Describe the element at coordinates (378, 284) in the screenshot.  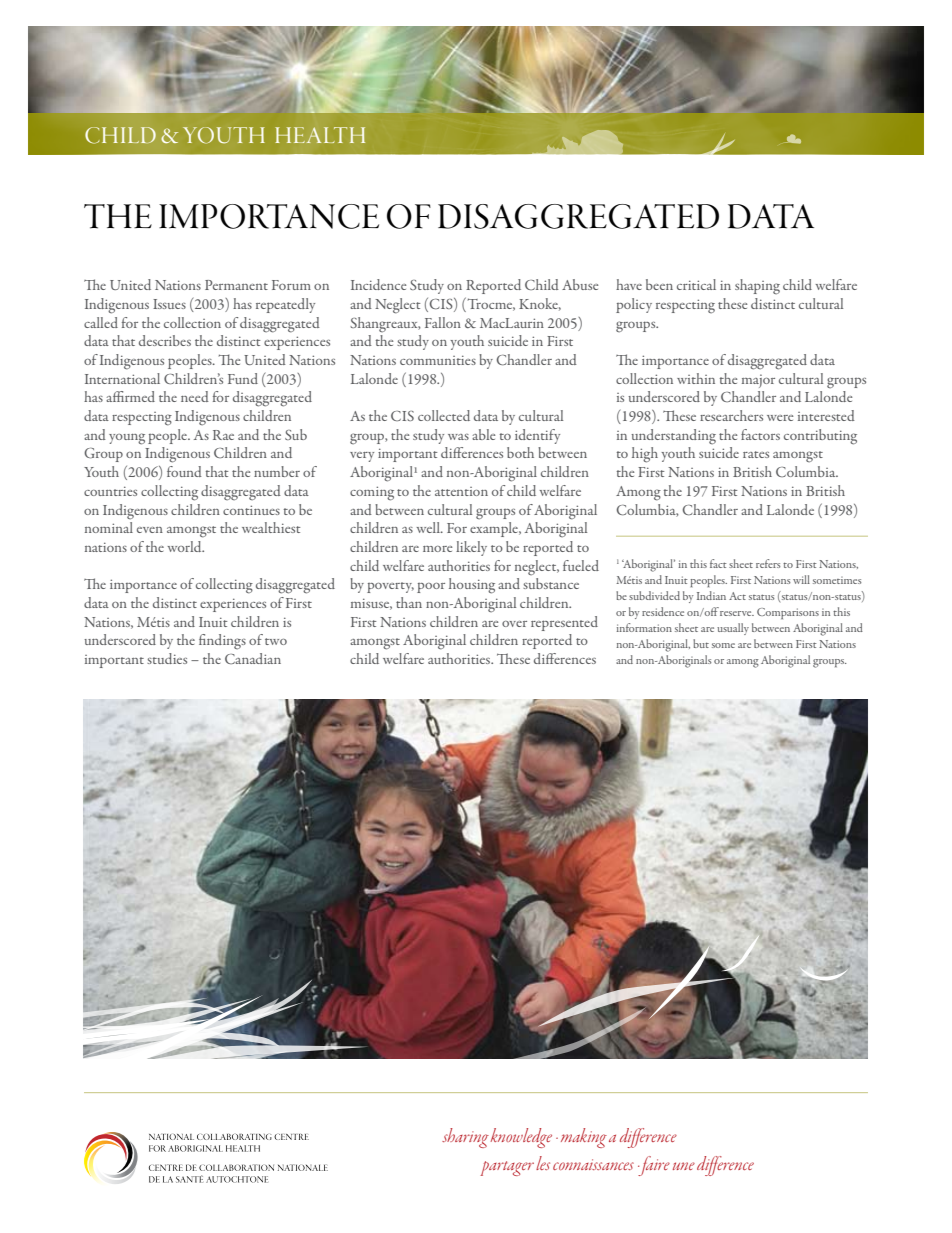
I see `Incidence` at that location.
